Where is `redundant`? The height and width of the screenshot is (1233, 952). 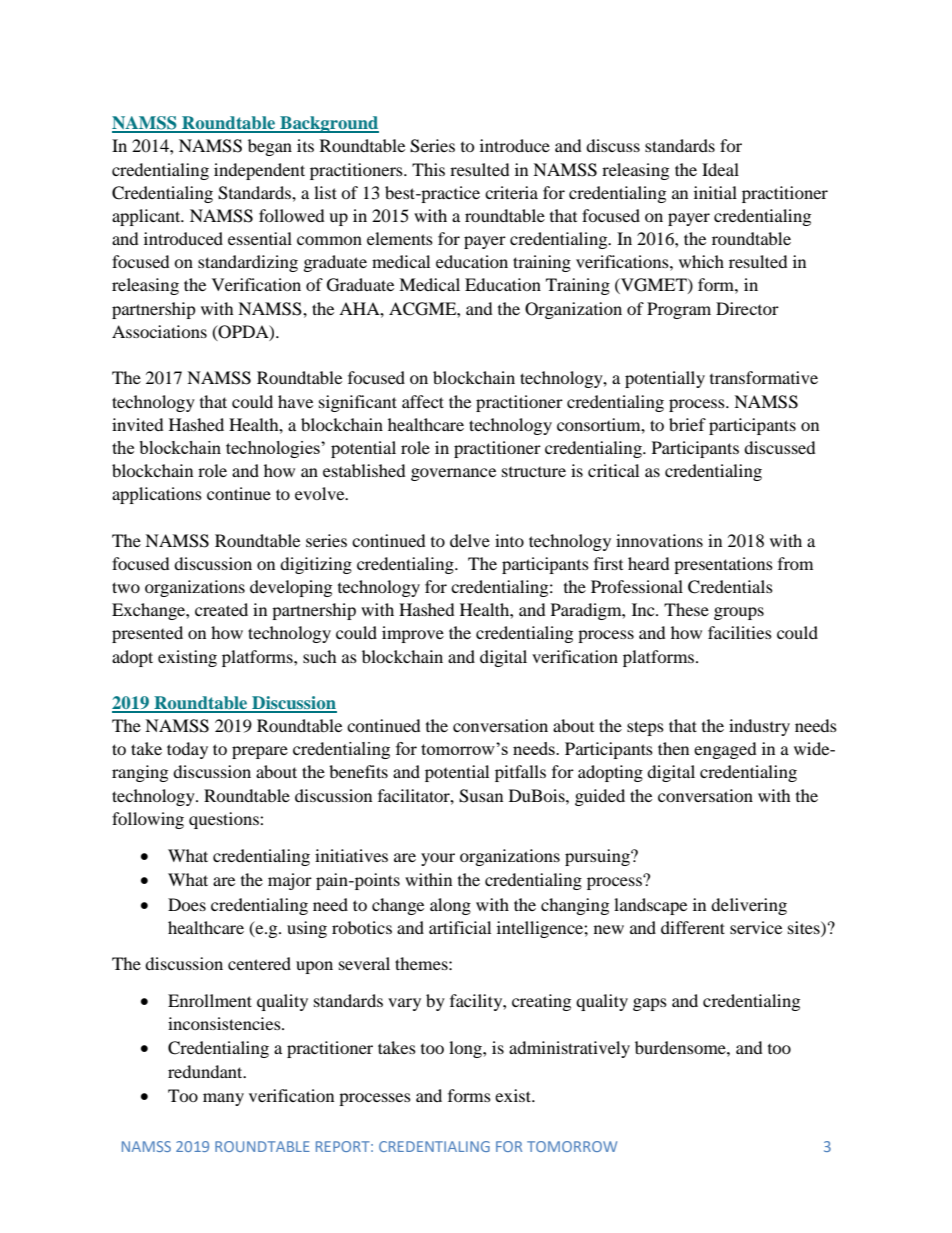 redundant is located at coordinates (206, 1071).
